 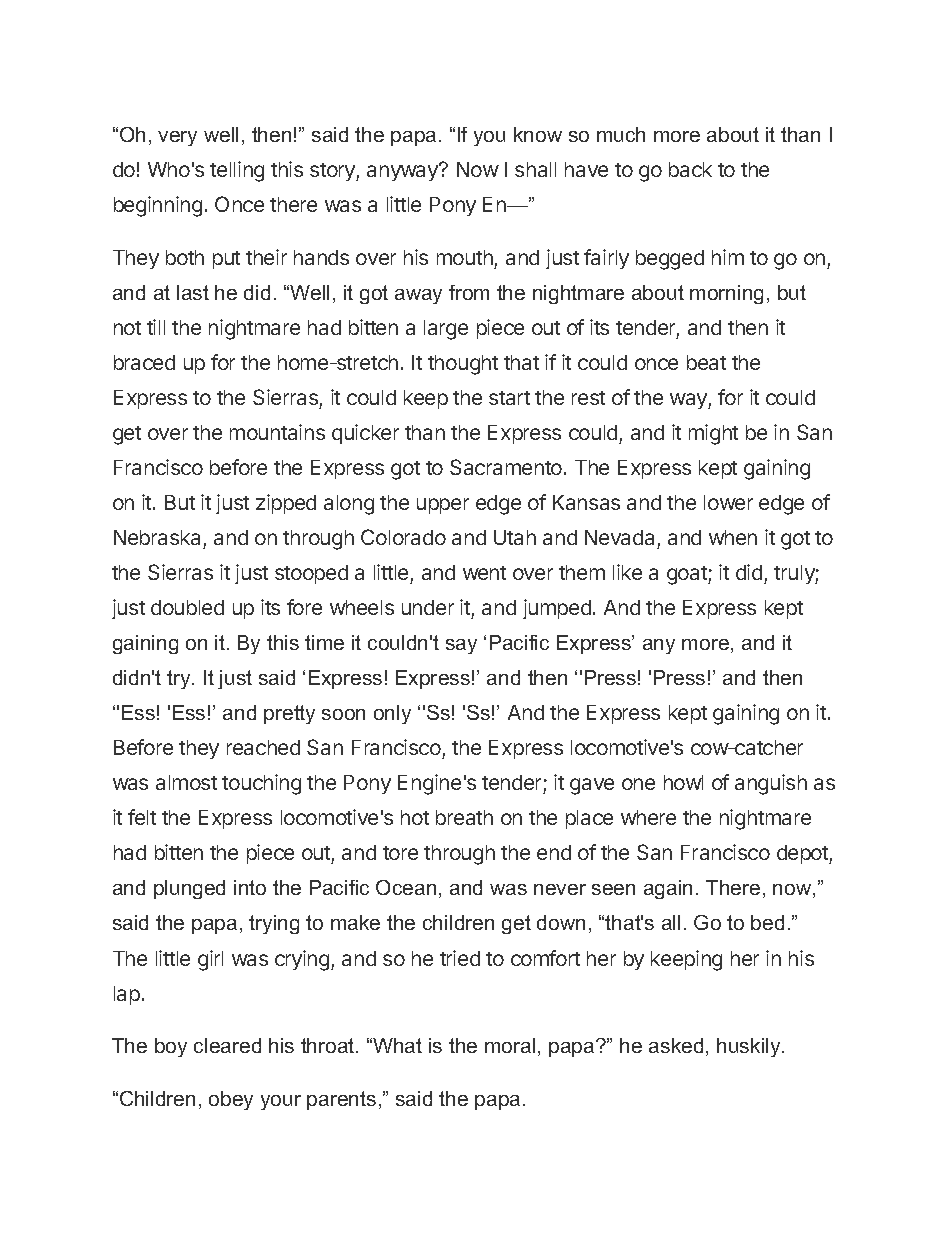 What do you see at coordinates (277, 432) in the screenshot?
I see `mountains` at bounding box center [277, 432].
